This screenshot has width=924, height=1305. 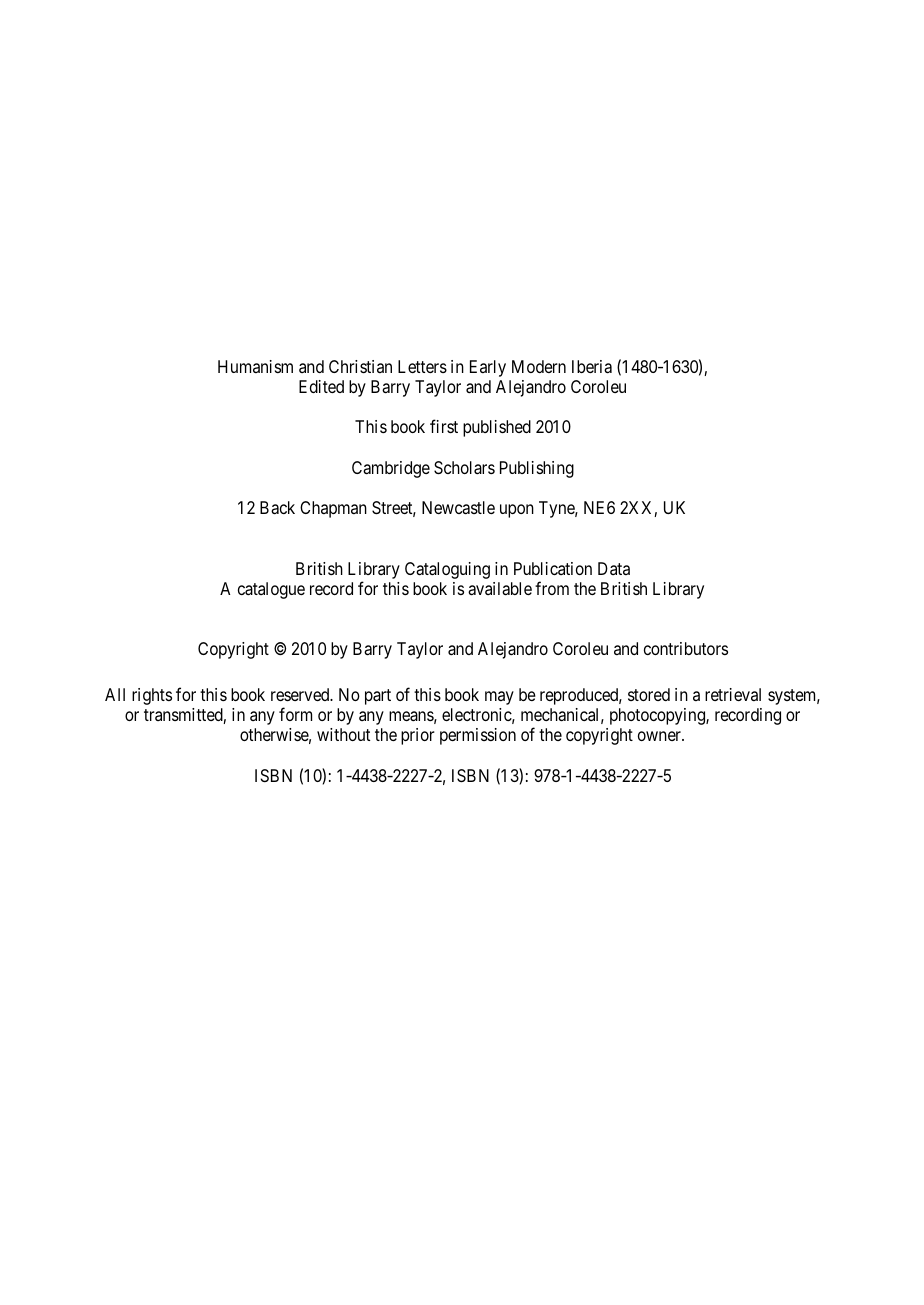 I want to click on catalogue, so click(x=271, y=590).
